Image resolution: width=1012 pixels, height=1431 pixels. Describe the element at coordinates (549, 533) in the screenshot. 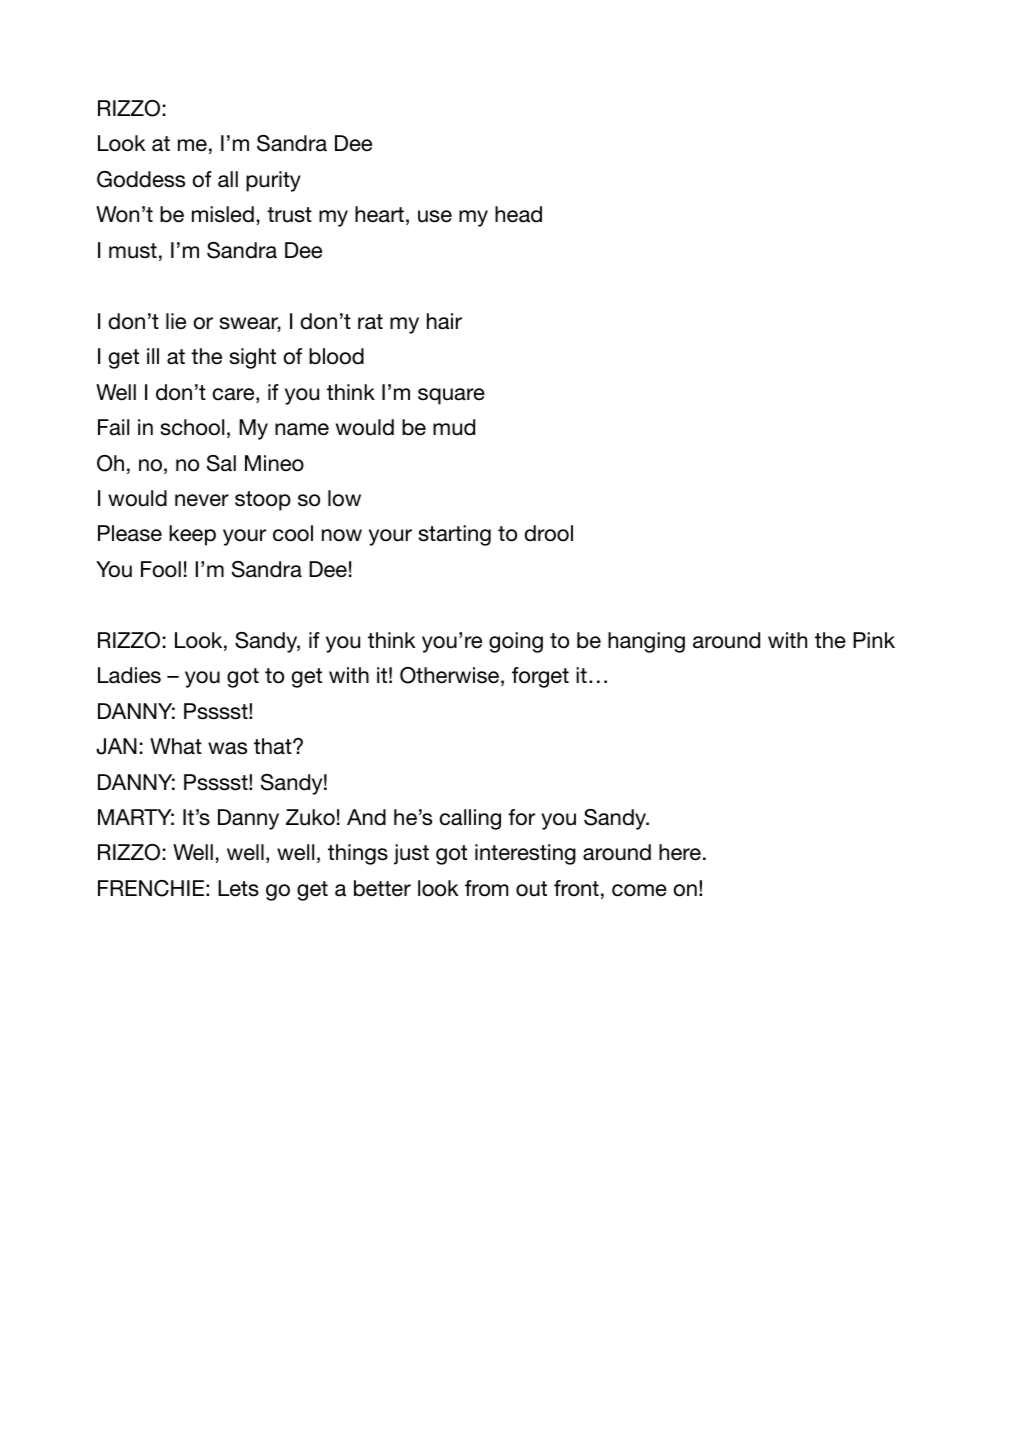

I see `drool` at that location.
